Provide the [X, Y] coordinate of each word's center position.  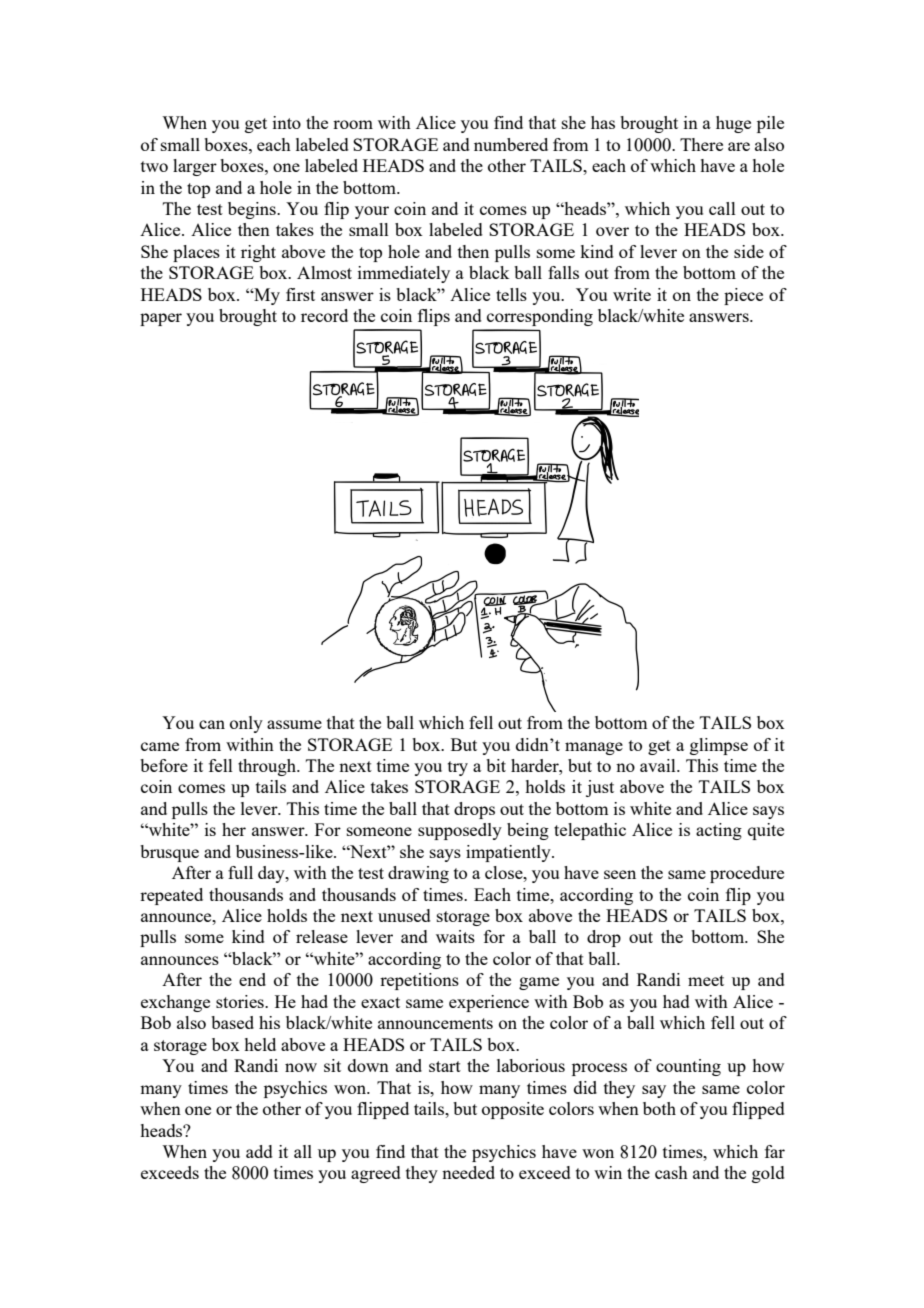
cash [671, 1172]
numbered [511, 144]
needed [468, 1172]
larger [195, 167]
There [701, 144]
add [259, 1151]
